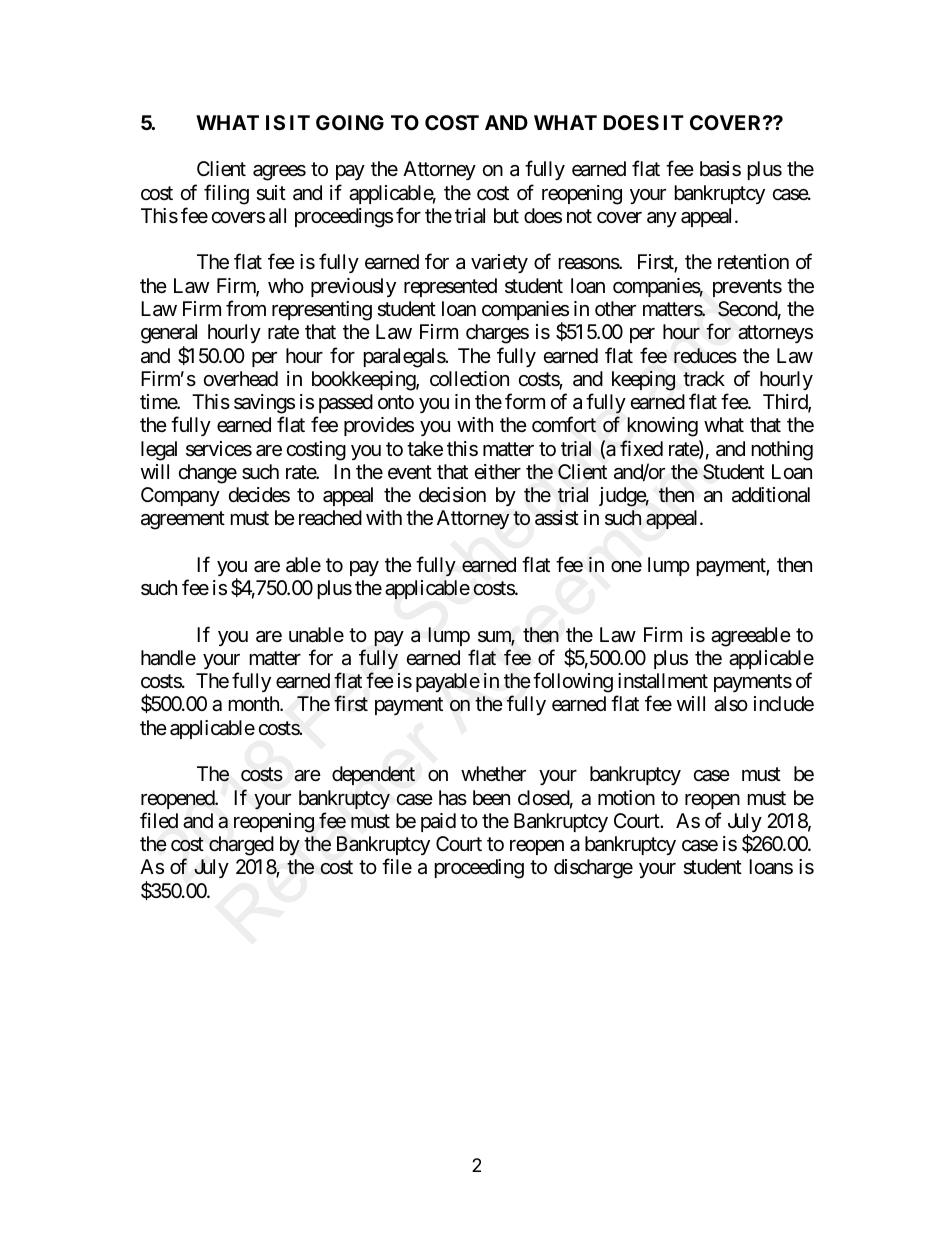 The image size is (952, 1233). Describe the element at coordinates (226, 194) in the screenshot. I see `filing` at that location.
